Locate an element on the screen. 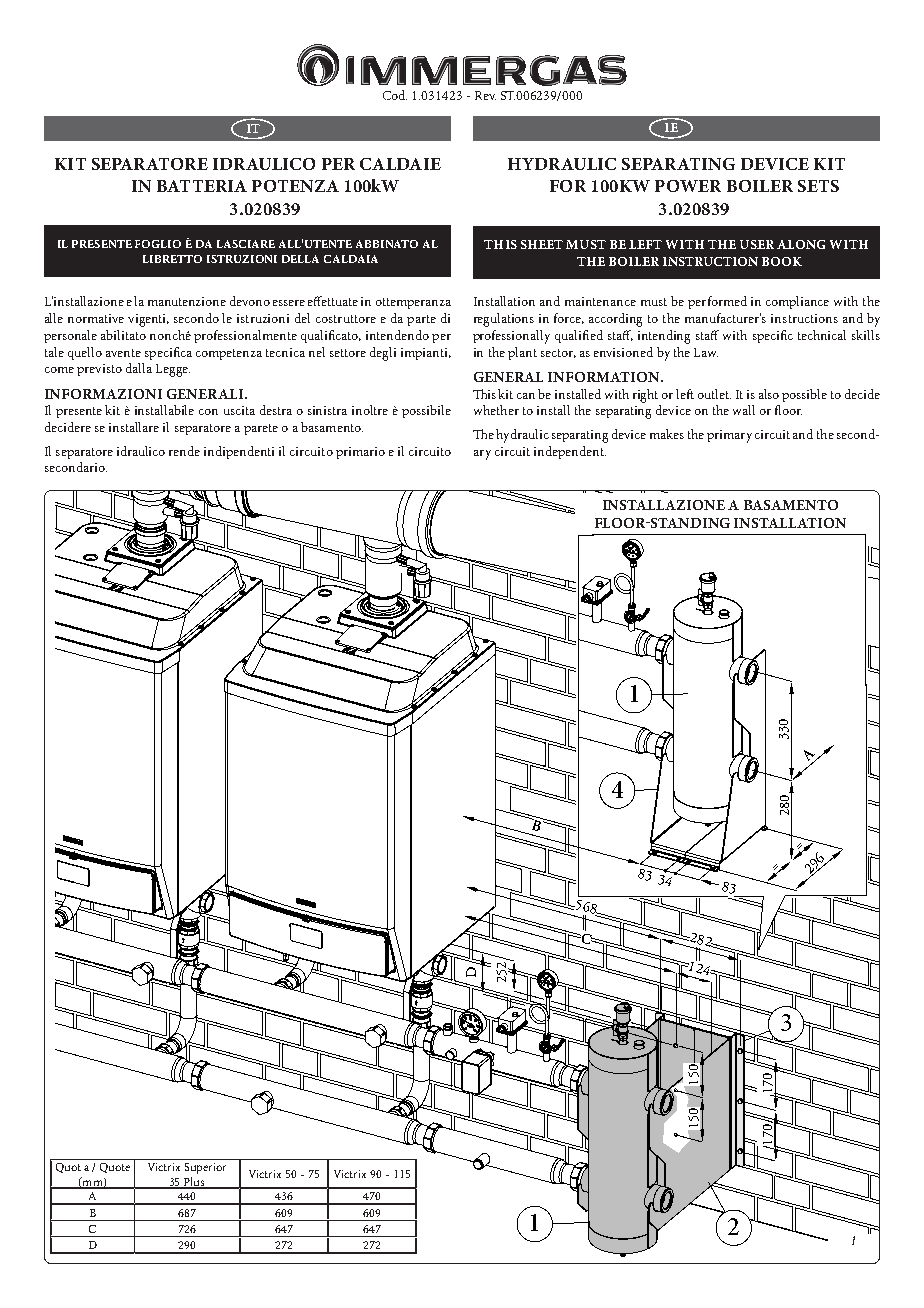 This screenshot has height=1308, width=924. Cod is located at coordinates (395, 95).
